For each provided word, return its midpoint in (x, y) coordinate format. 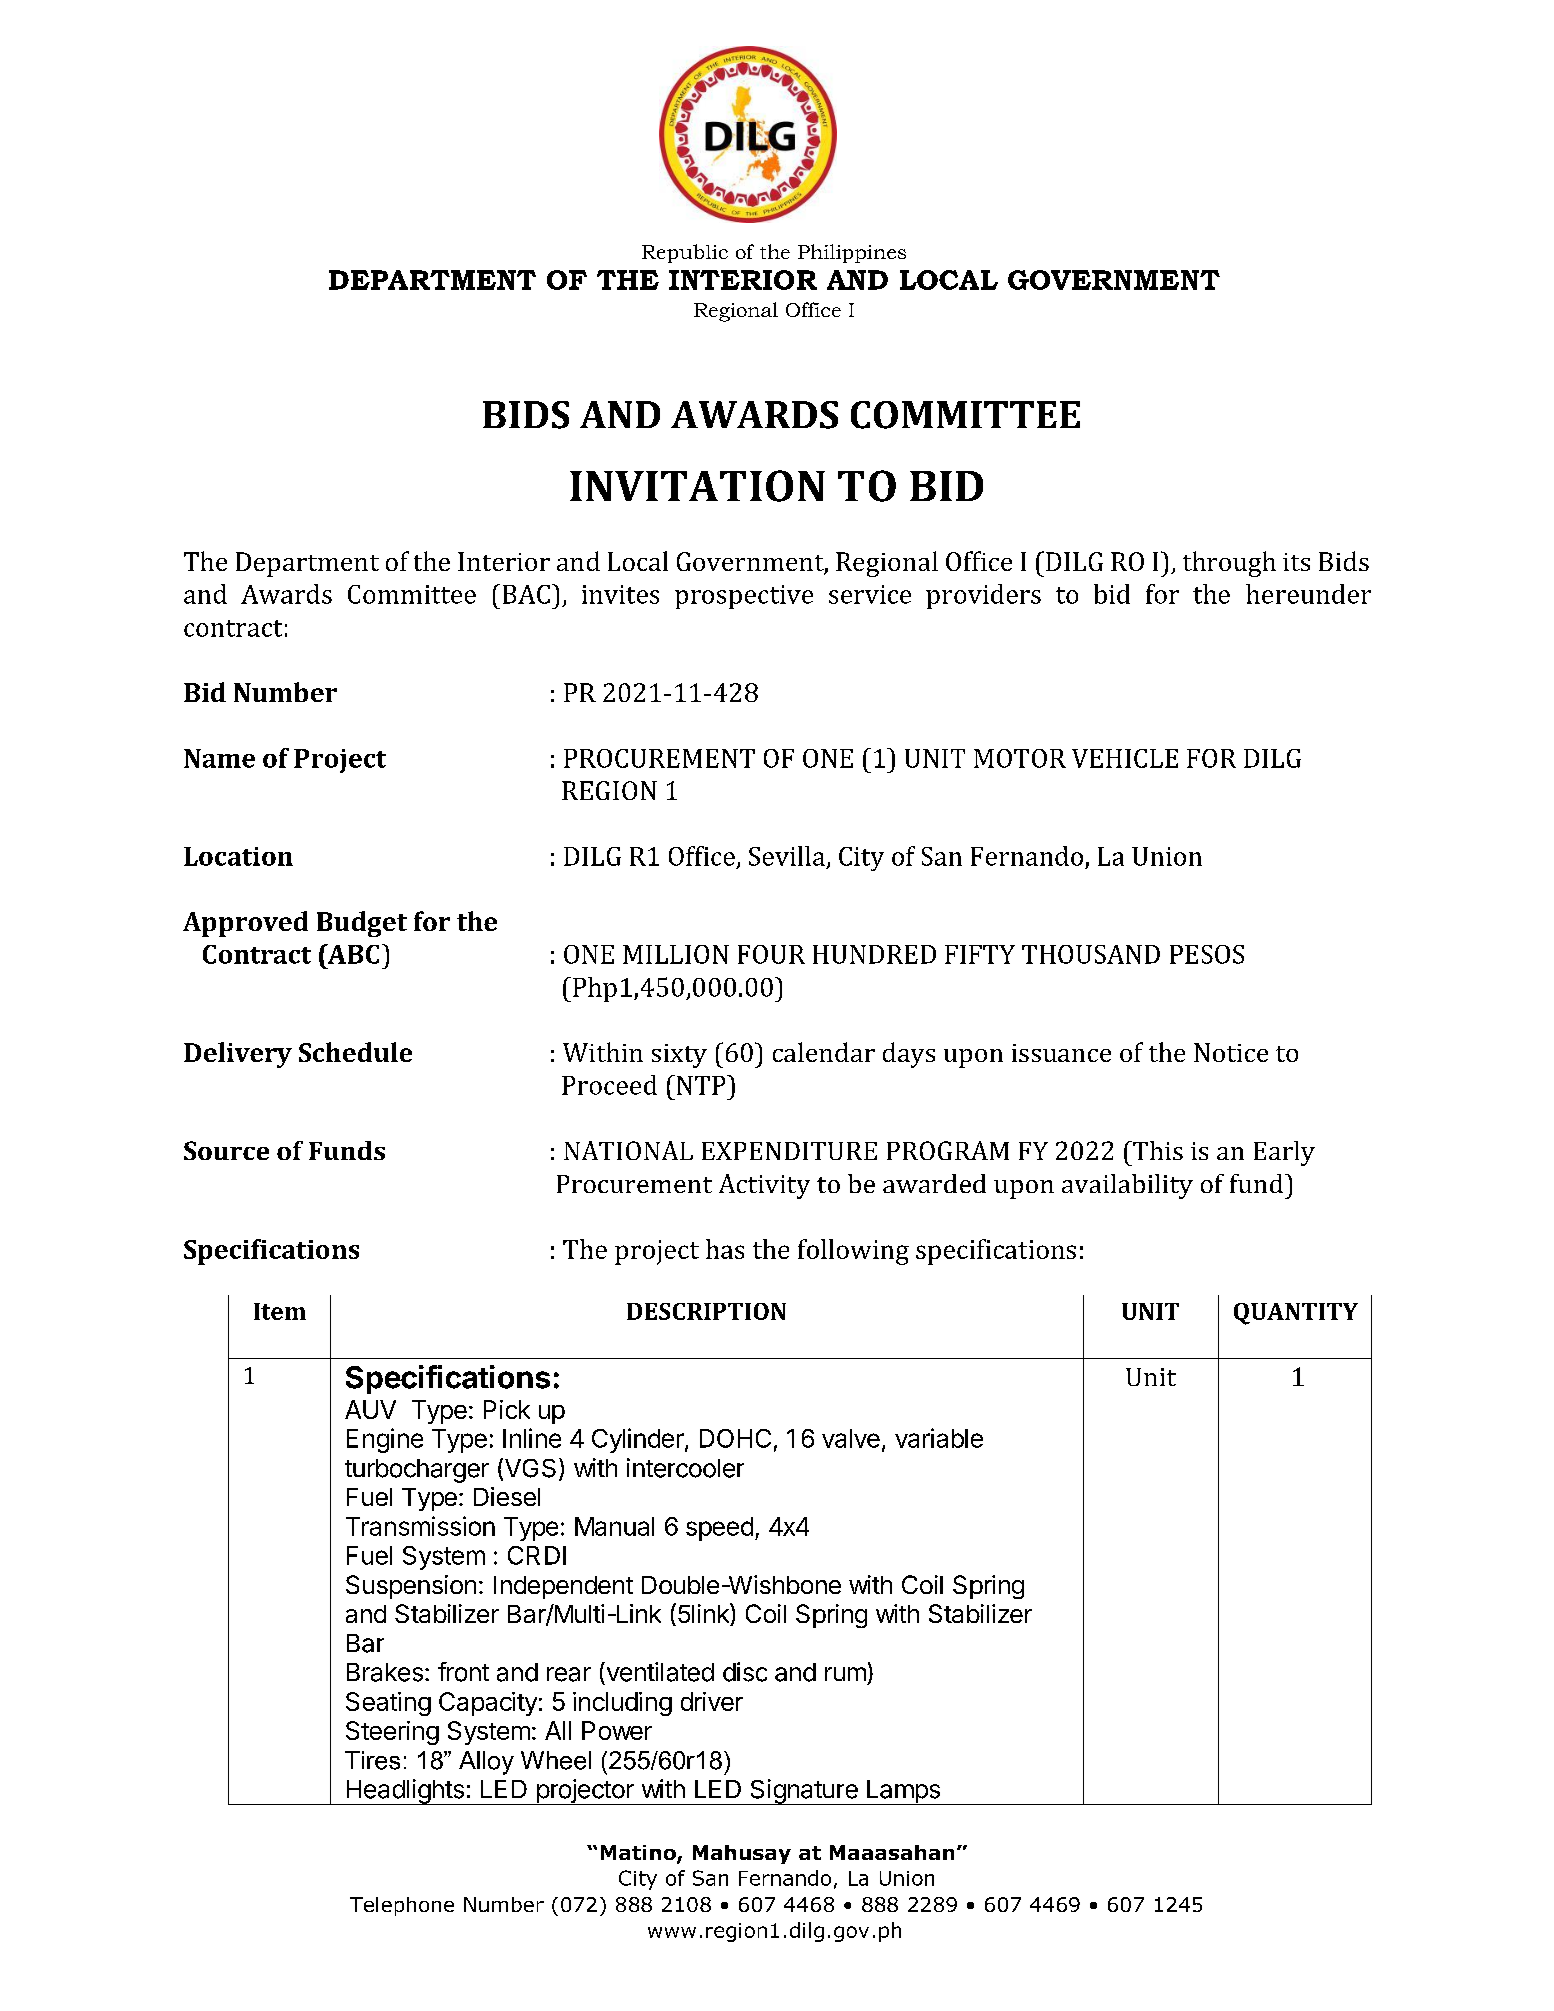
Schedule (355, 1052)
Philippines (852, 253)
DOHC (735, 1438)
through (1229, 564)
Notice (1231, 1052)
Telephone (402, 1906)
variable (939, 1438)
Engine (385, 1440)
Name (219, 758)
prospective (744, 597)
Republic (685, 253)
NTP (701, 1085)
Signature (804, 1792)
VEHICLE (1125, 758)
